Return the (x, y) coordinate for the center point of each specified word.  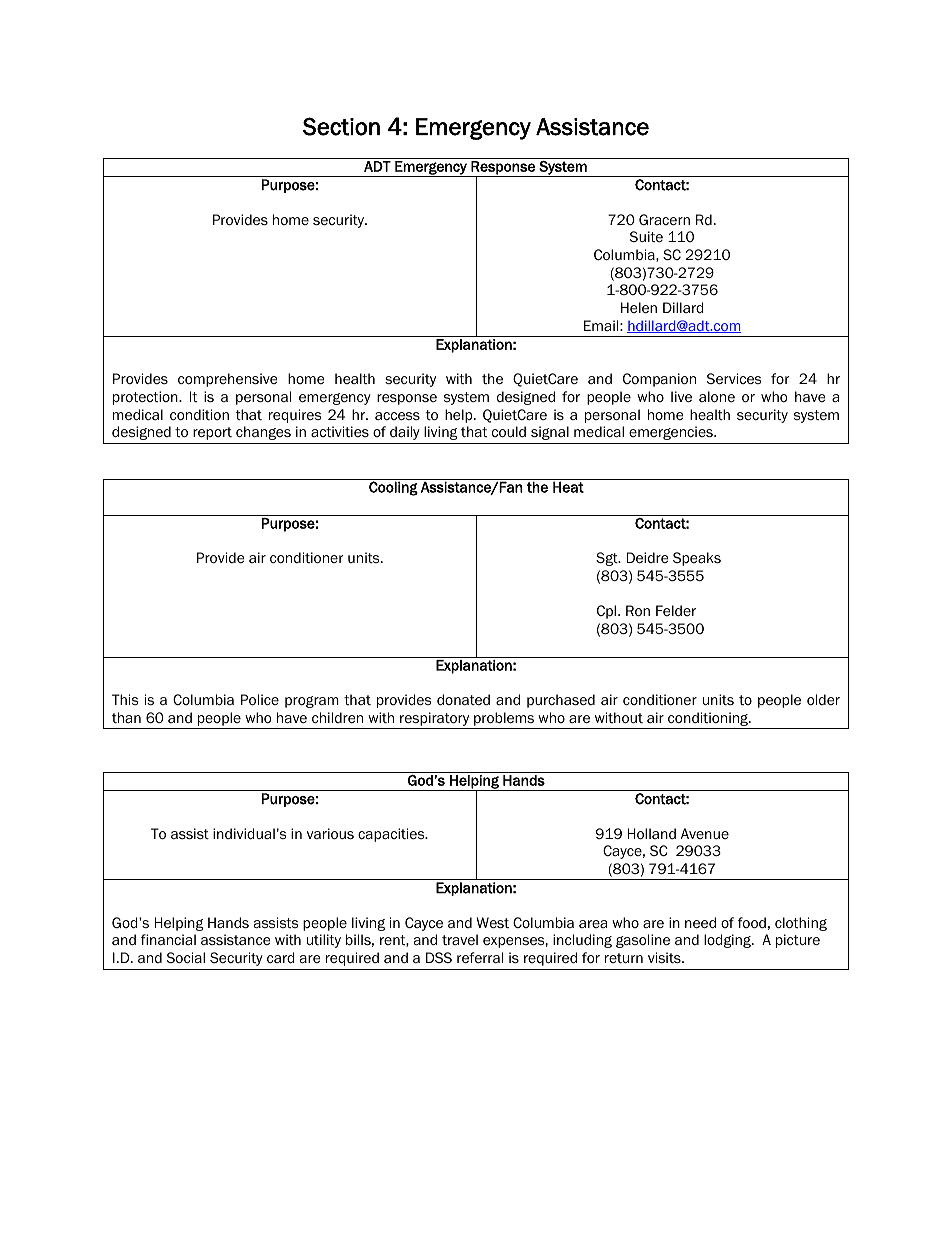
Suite (646, 236)
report (212, 433)
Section (341, 126)
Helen (639, 308)
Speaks (697, 559)
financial (168, 939)
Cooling (393, 487)
